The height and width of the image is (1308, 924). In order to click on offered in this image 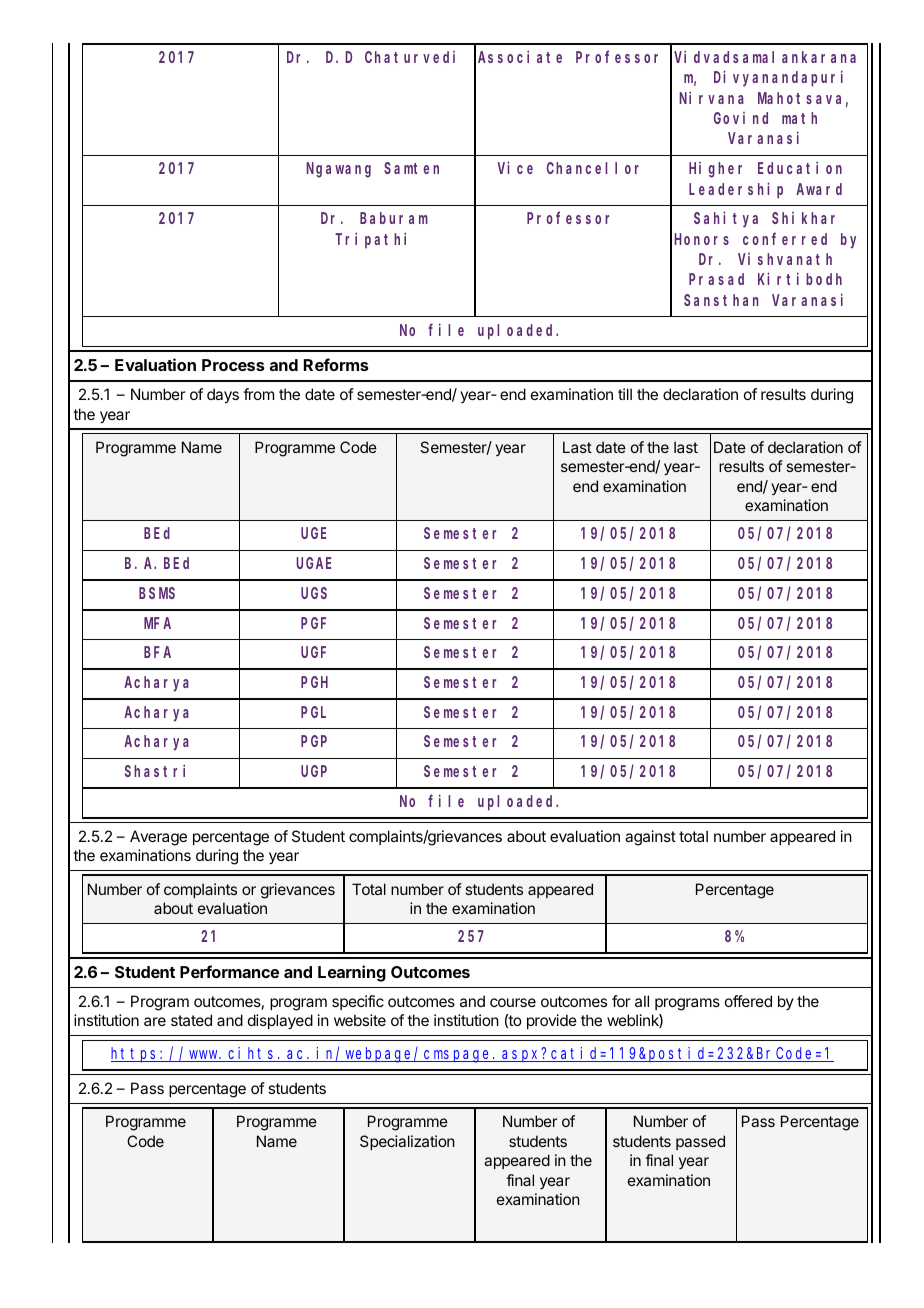, I will do `click(748, 1001)`.
